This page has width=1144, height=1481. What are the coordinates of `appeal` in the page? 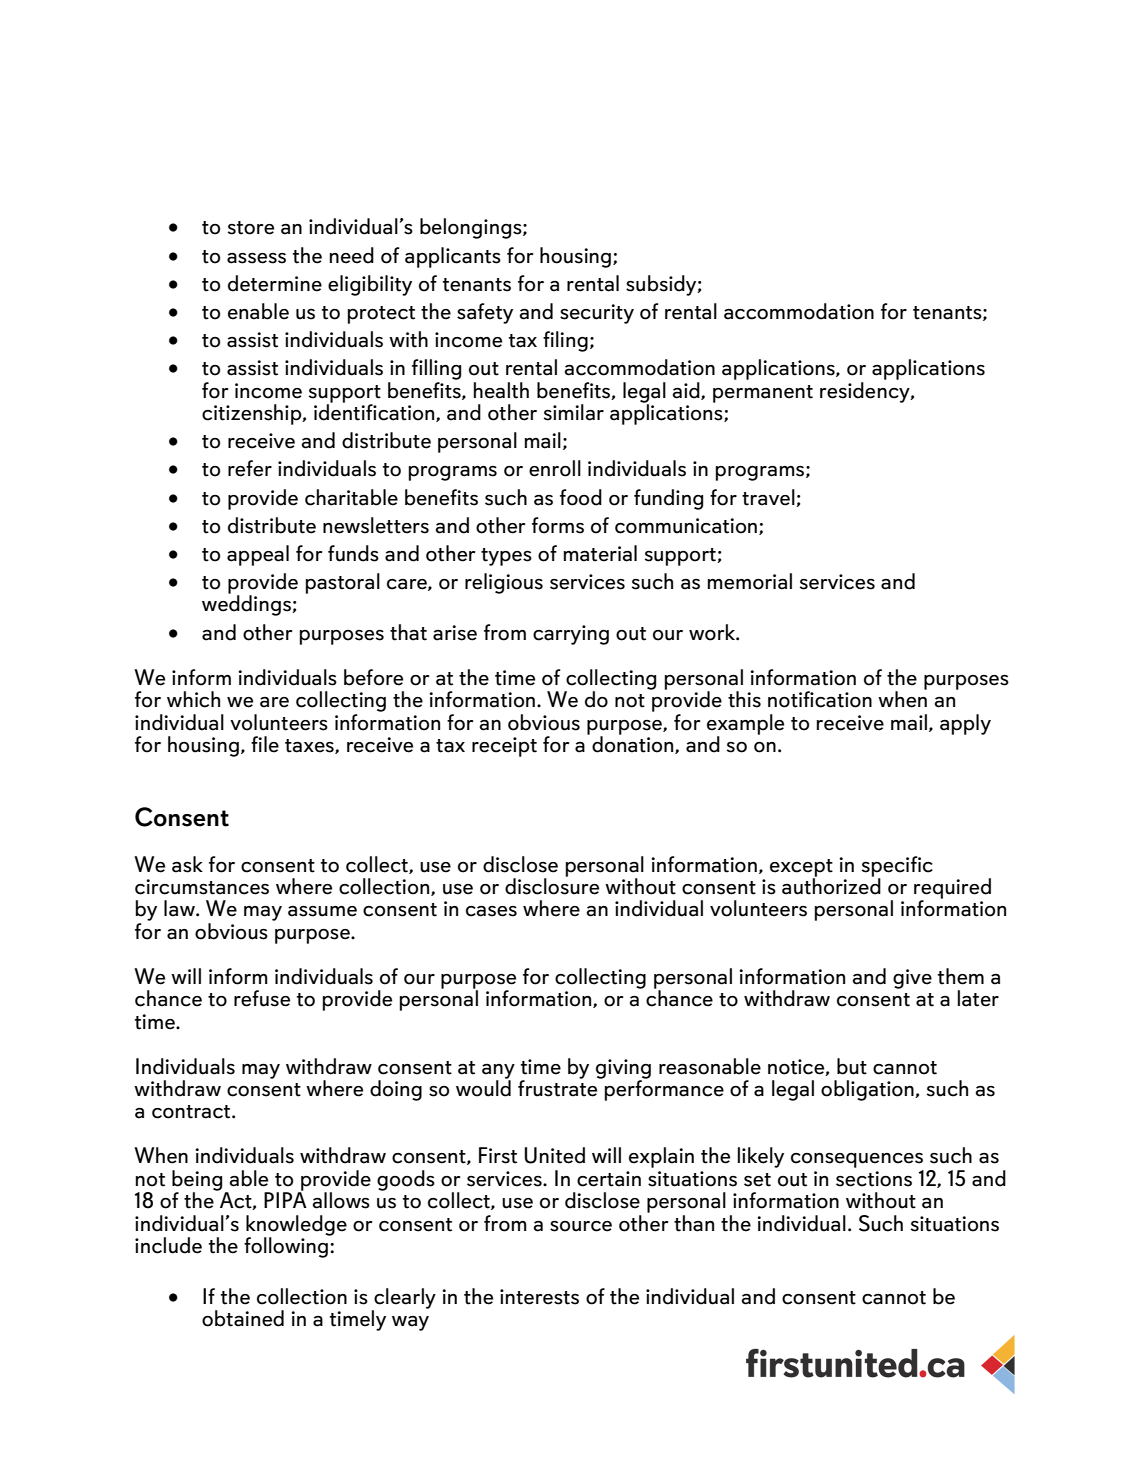 It's located at (258, 555).
